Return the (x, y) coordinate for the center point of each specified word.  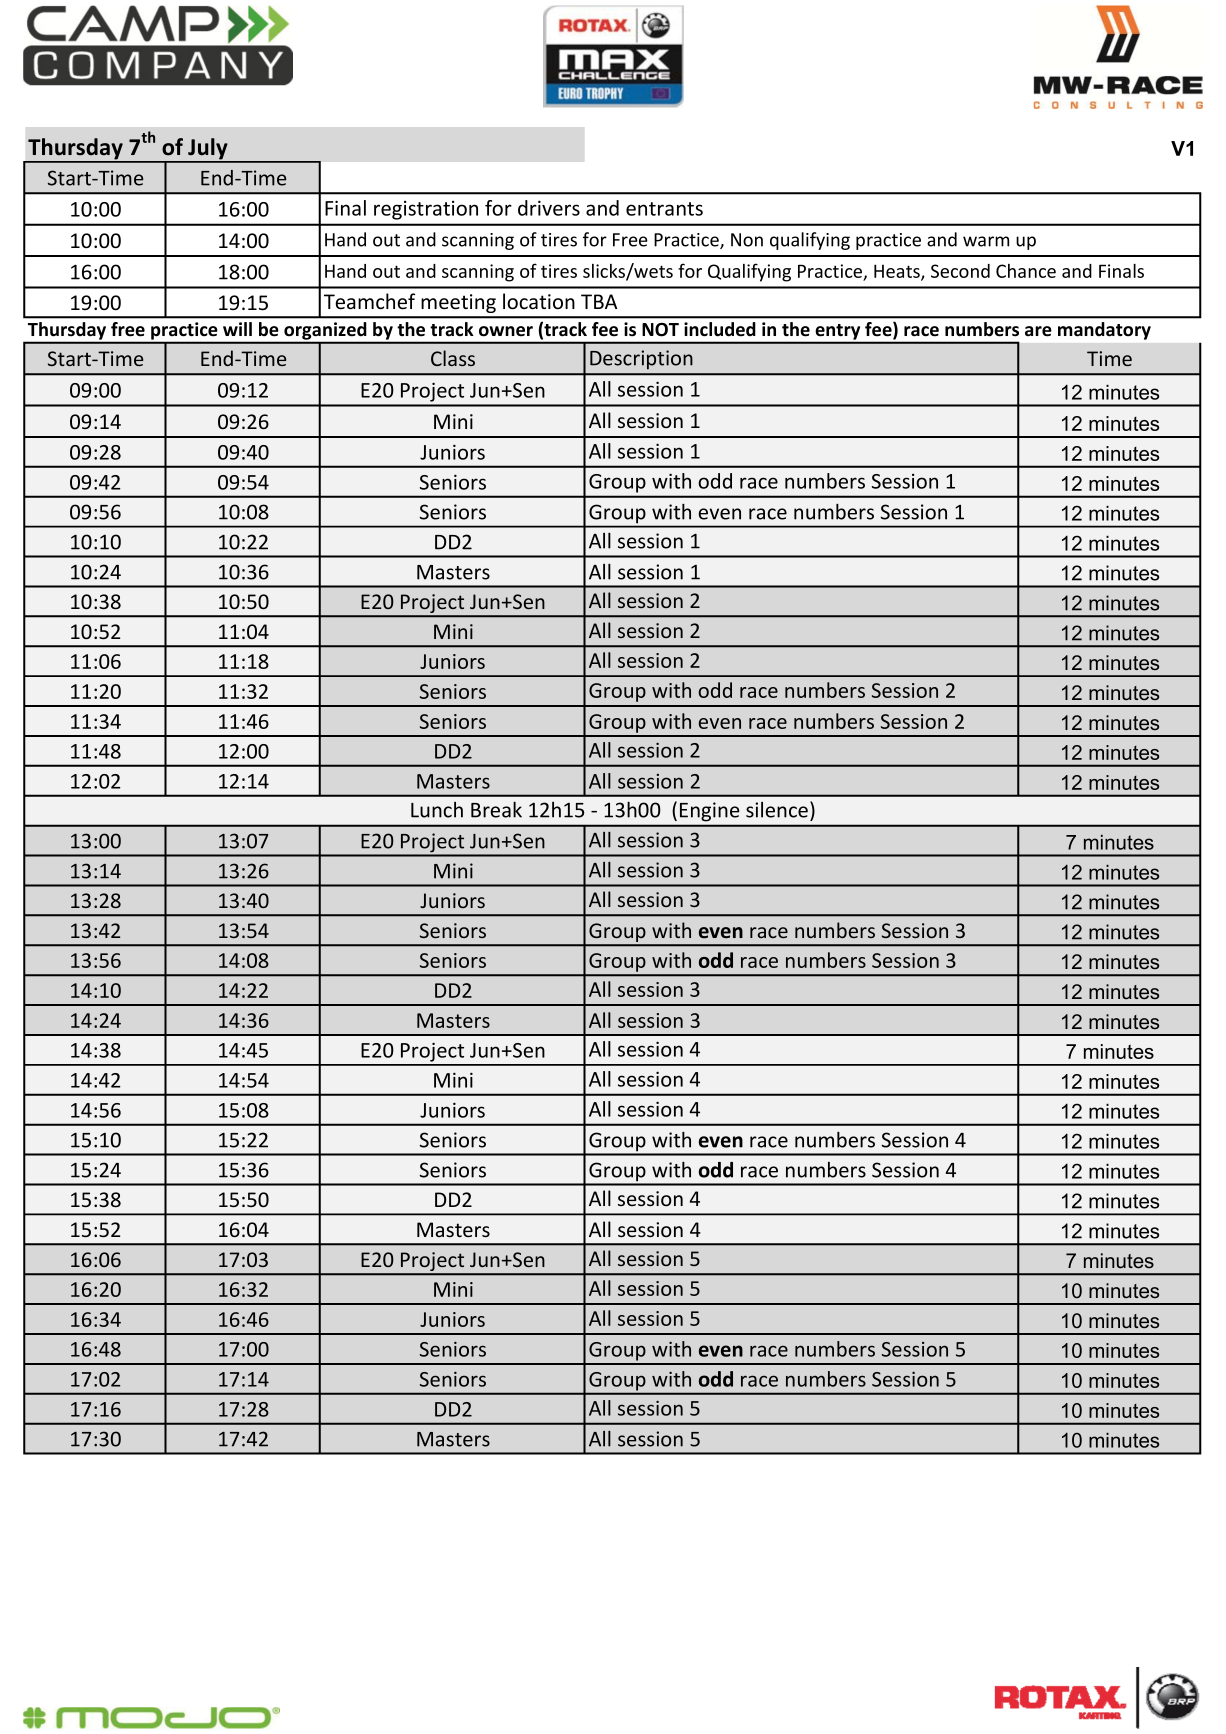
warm (986, 241)
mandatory (1104, 331)
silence (777, 810)
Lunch (437, 810)
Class (453, 358)
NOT (660, 330)
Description (641, 360)
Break (496, 810)
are (1038, 331)
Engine (709, 811)
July (208, 150)
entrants (664, 209)
